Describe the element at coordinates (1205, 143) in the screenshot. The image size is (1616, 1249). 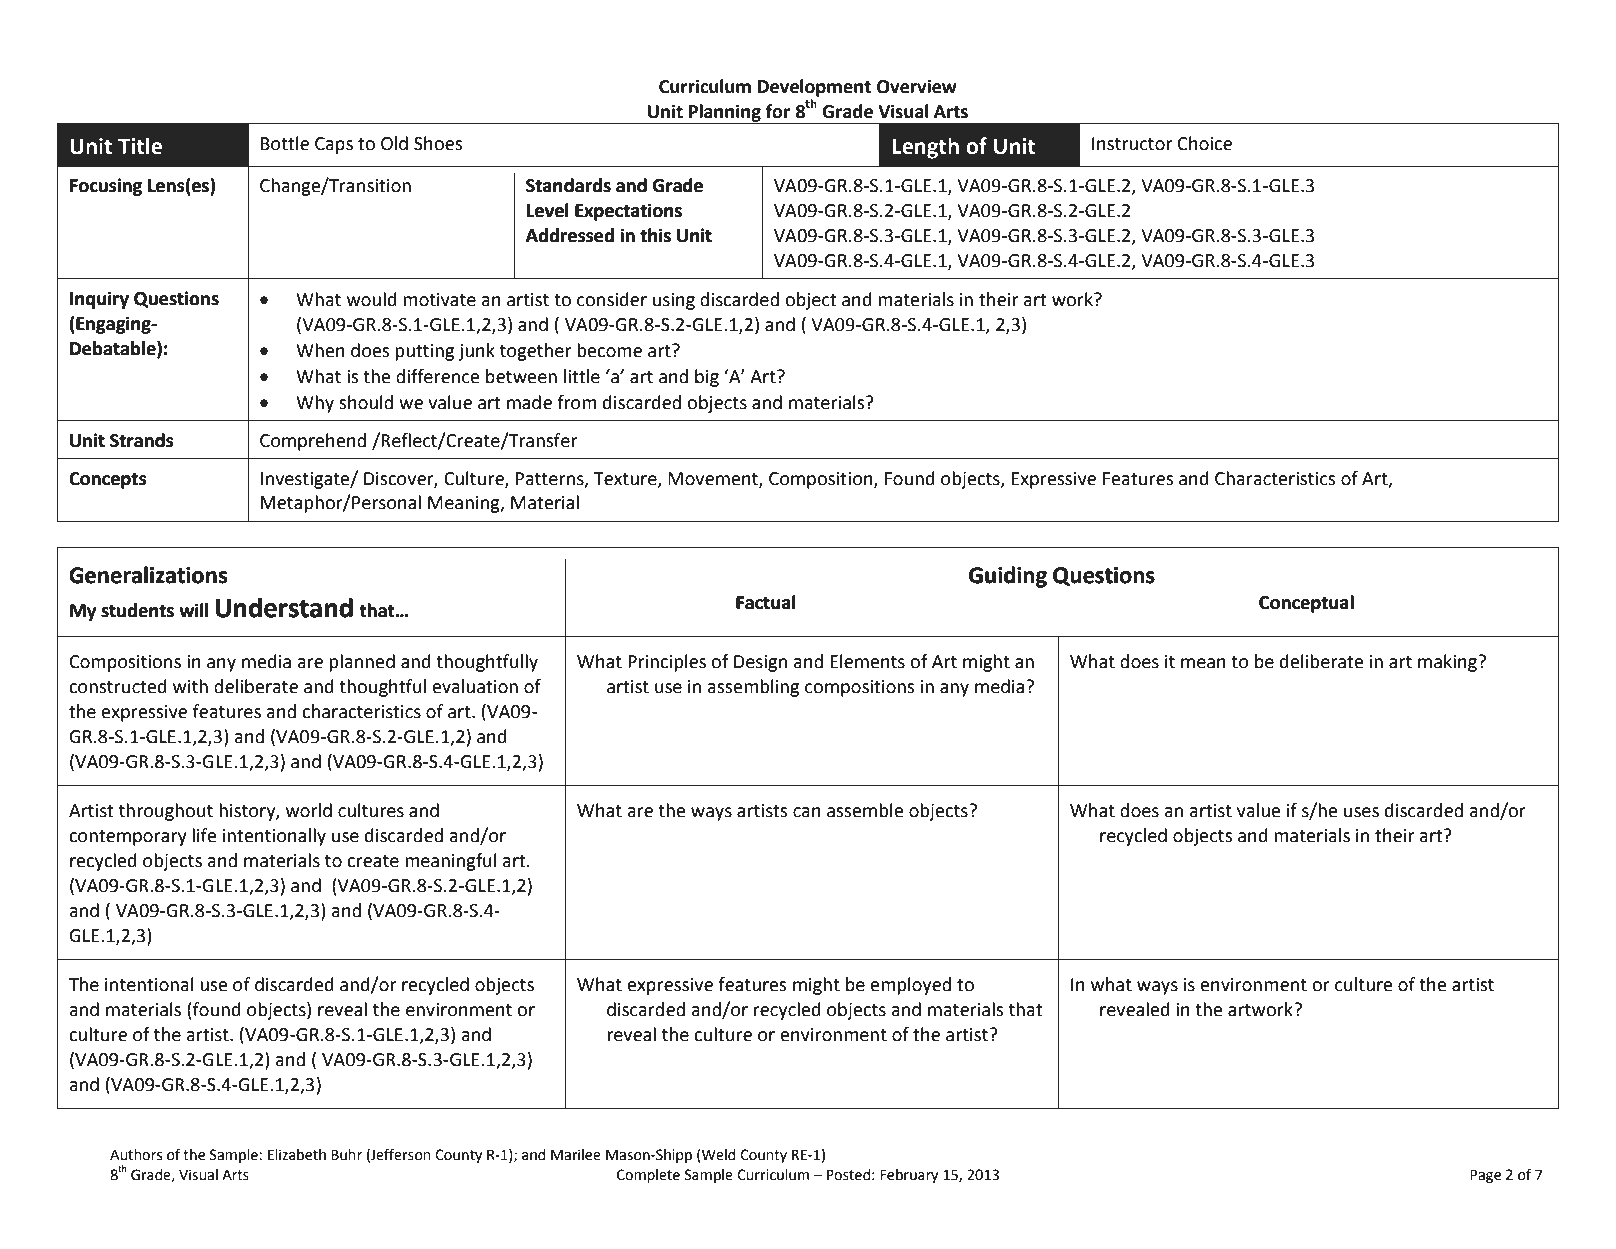
I see `Choice` at that location.
